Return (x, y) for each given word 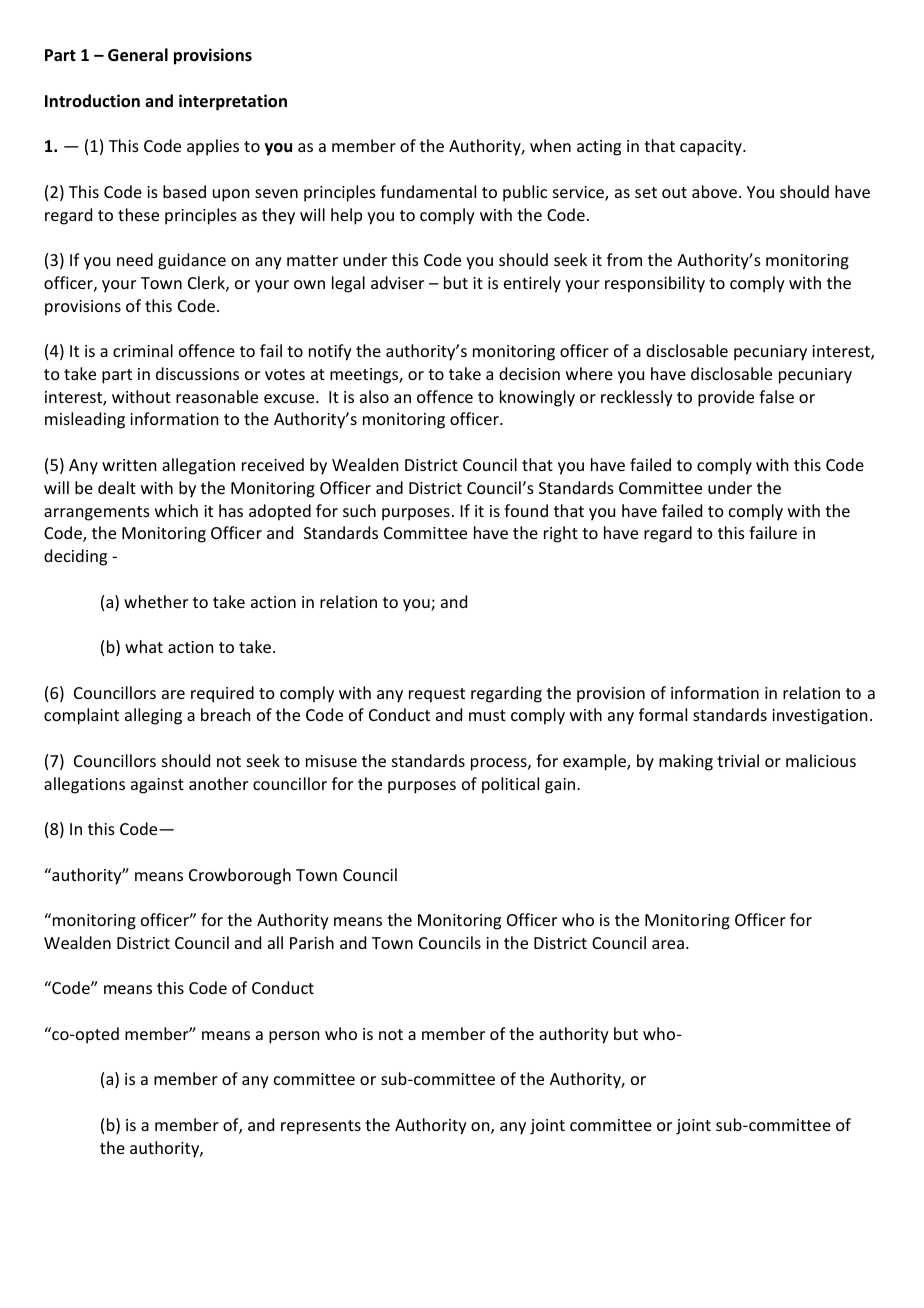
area (668, 944)
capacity (712, 148)
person (294, 1037)
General (138, 55)
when (550, 145)
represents (321, 1127)
